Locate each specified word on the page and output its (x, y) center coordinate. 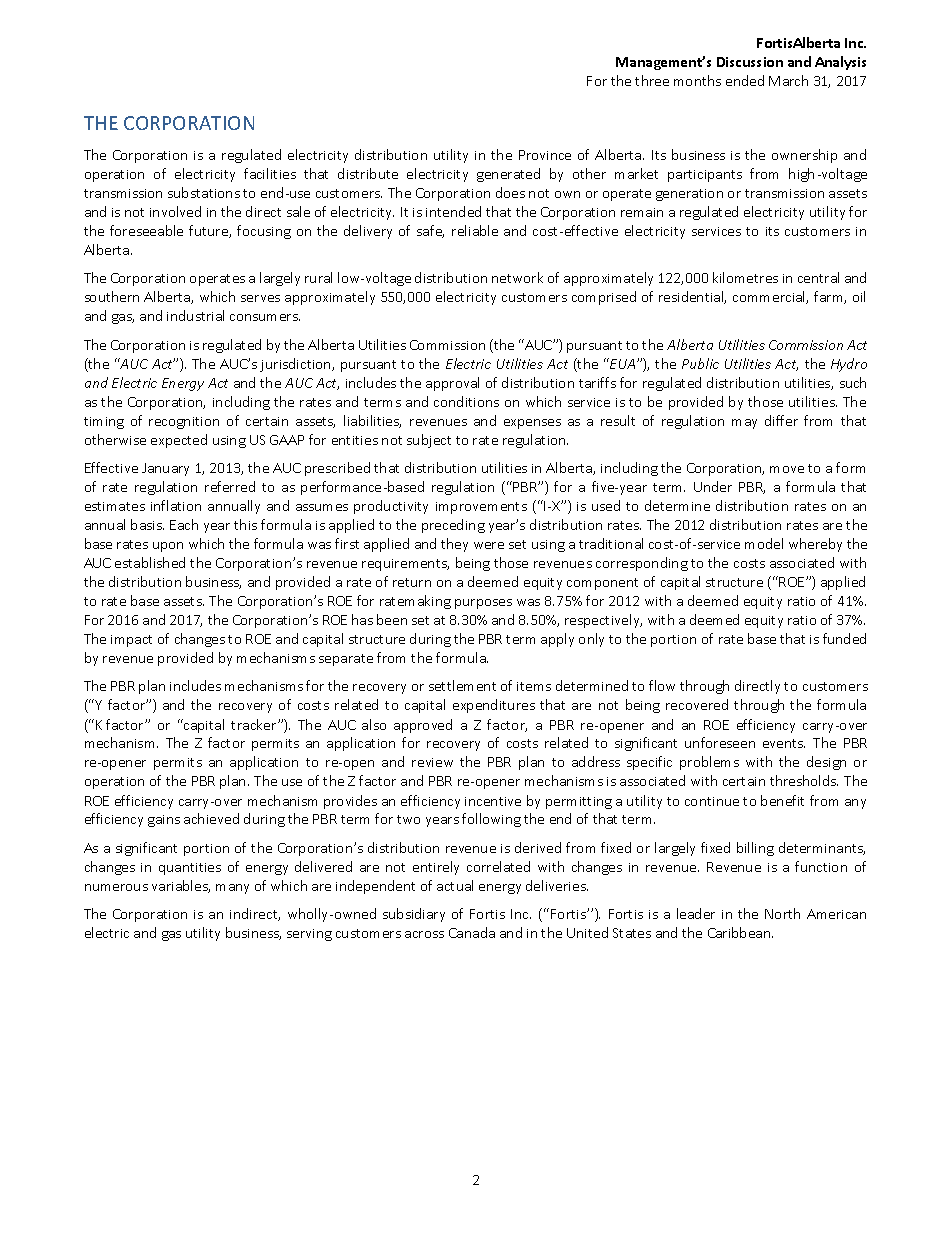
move (787, 469)
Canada (472, 932)
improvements (481, 508)
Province (545, 155)
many (232, 889)
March (788, 80)
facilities (270, 173)
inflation (176, 505)
